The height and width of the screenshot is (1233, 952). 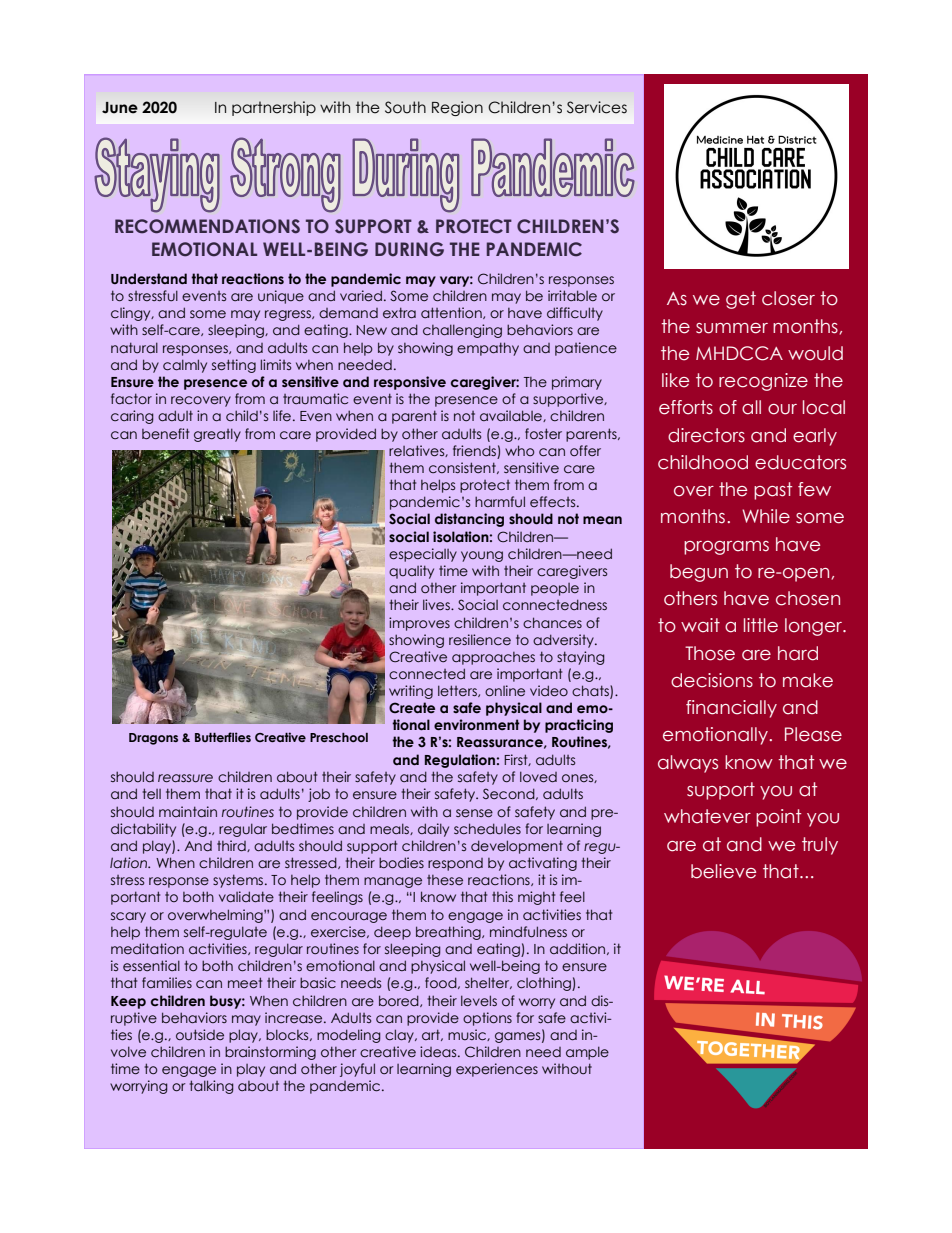 I want to click on outside, so click(x=200, y=1035).
